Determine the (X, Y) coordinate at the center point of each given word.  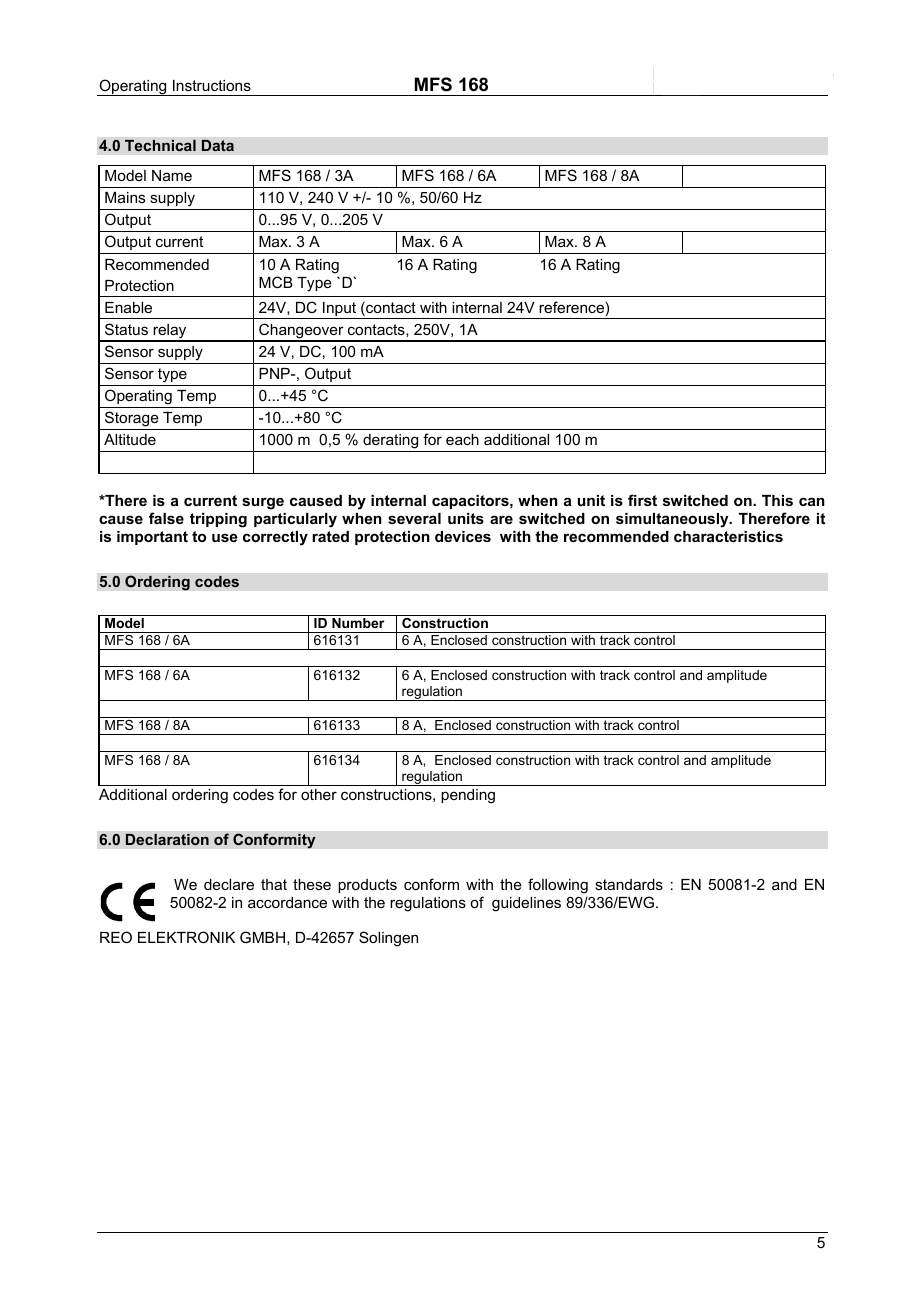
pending (468, 796)
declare (229, 884)
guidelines (526, 904)
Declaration (167, 839)
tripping (218, 520)
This (777, 500)
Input (340, 310)
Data (218, 145)
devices (463, 536)
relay (170, 332)
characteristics (728, 536)
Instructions (212, 85)
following (558, 886)
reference (571, 307)
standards (629, 884)
